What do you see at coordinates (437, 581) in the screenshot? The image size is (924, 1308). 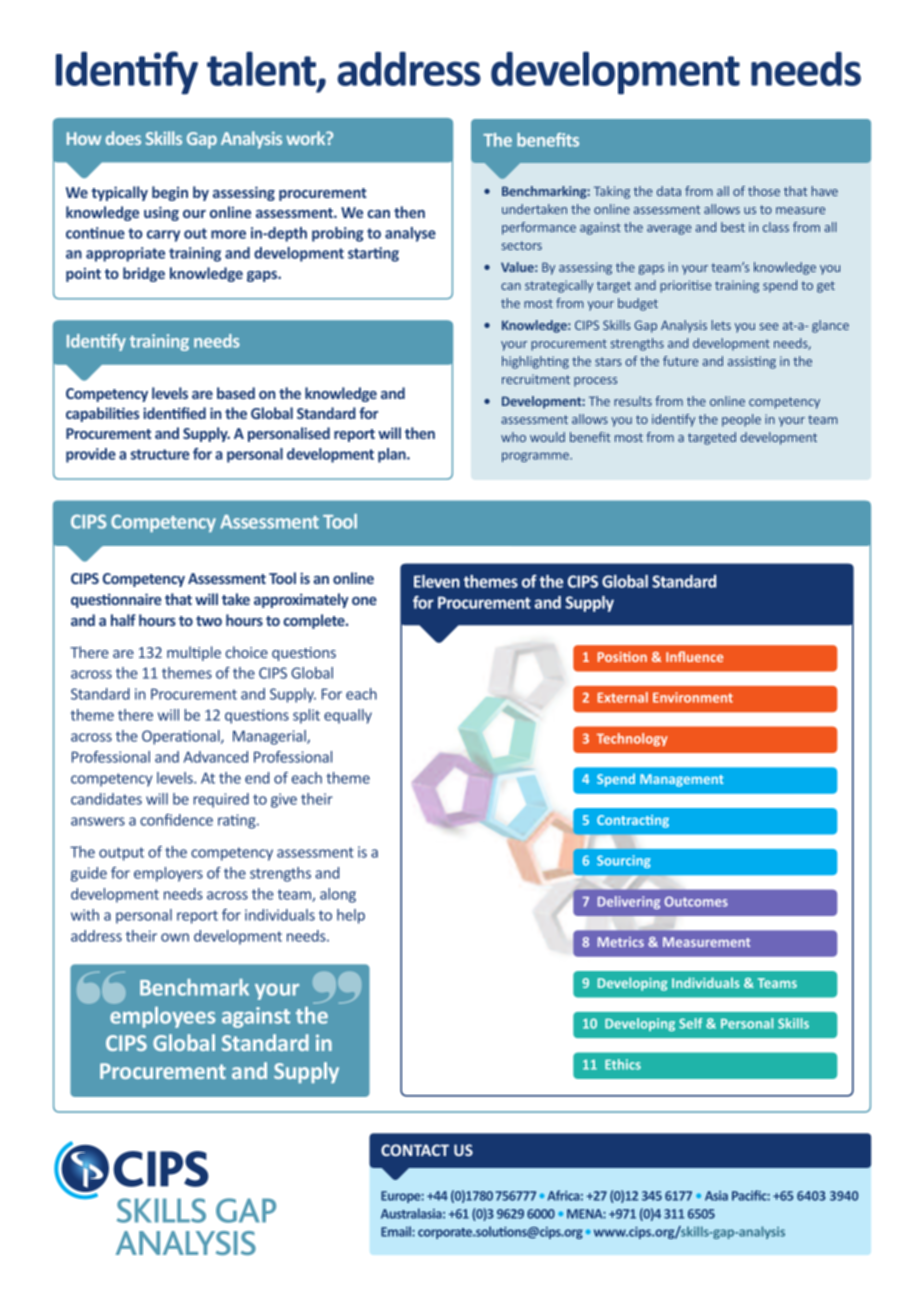 I see `Eleven` at bounding box center [437, 581].
